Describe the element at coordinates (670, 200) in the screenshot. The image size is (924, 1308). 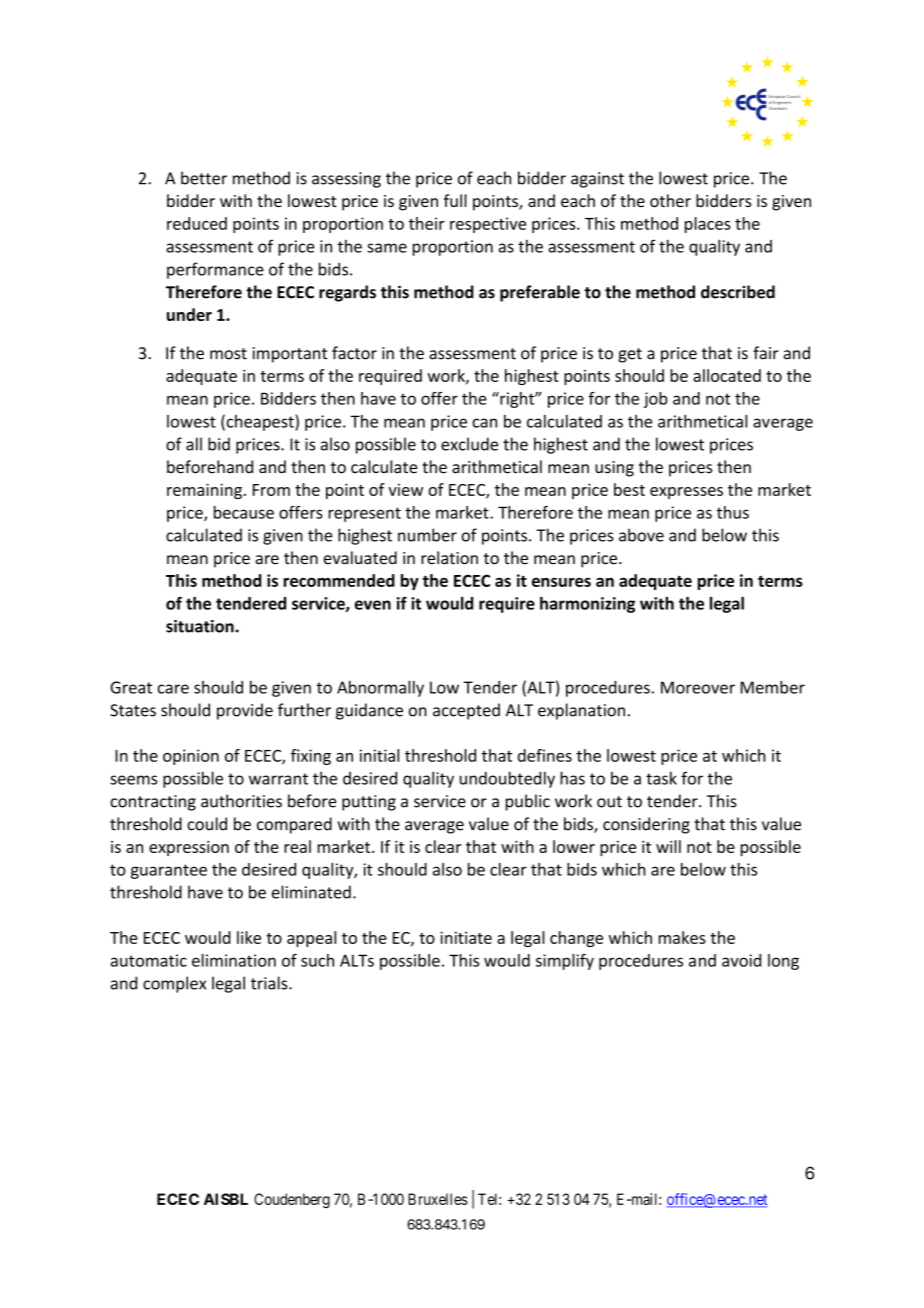
I see `other` at that location.
